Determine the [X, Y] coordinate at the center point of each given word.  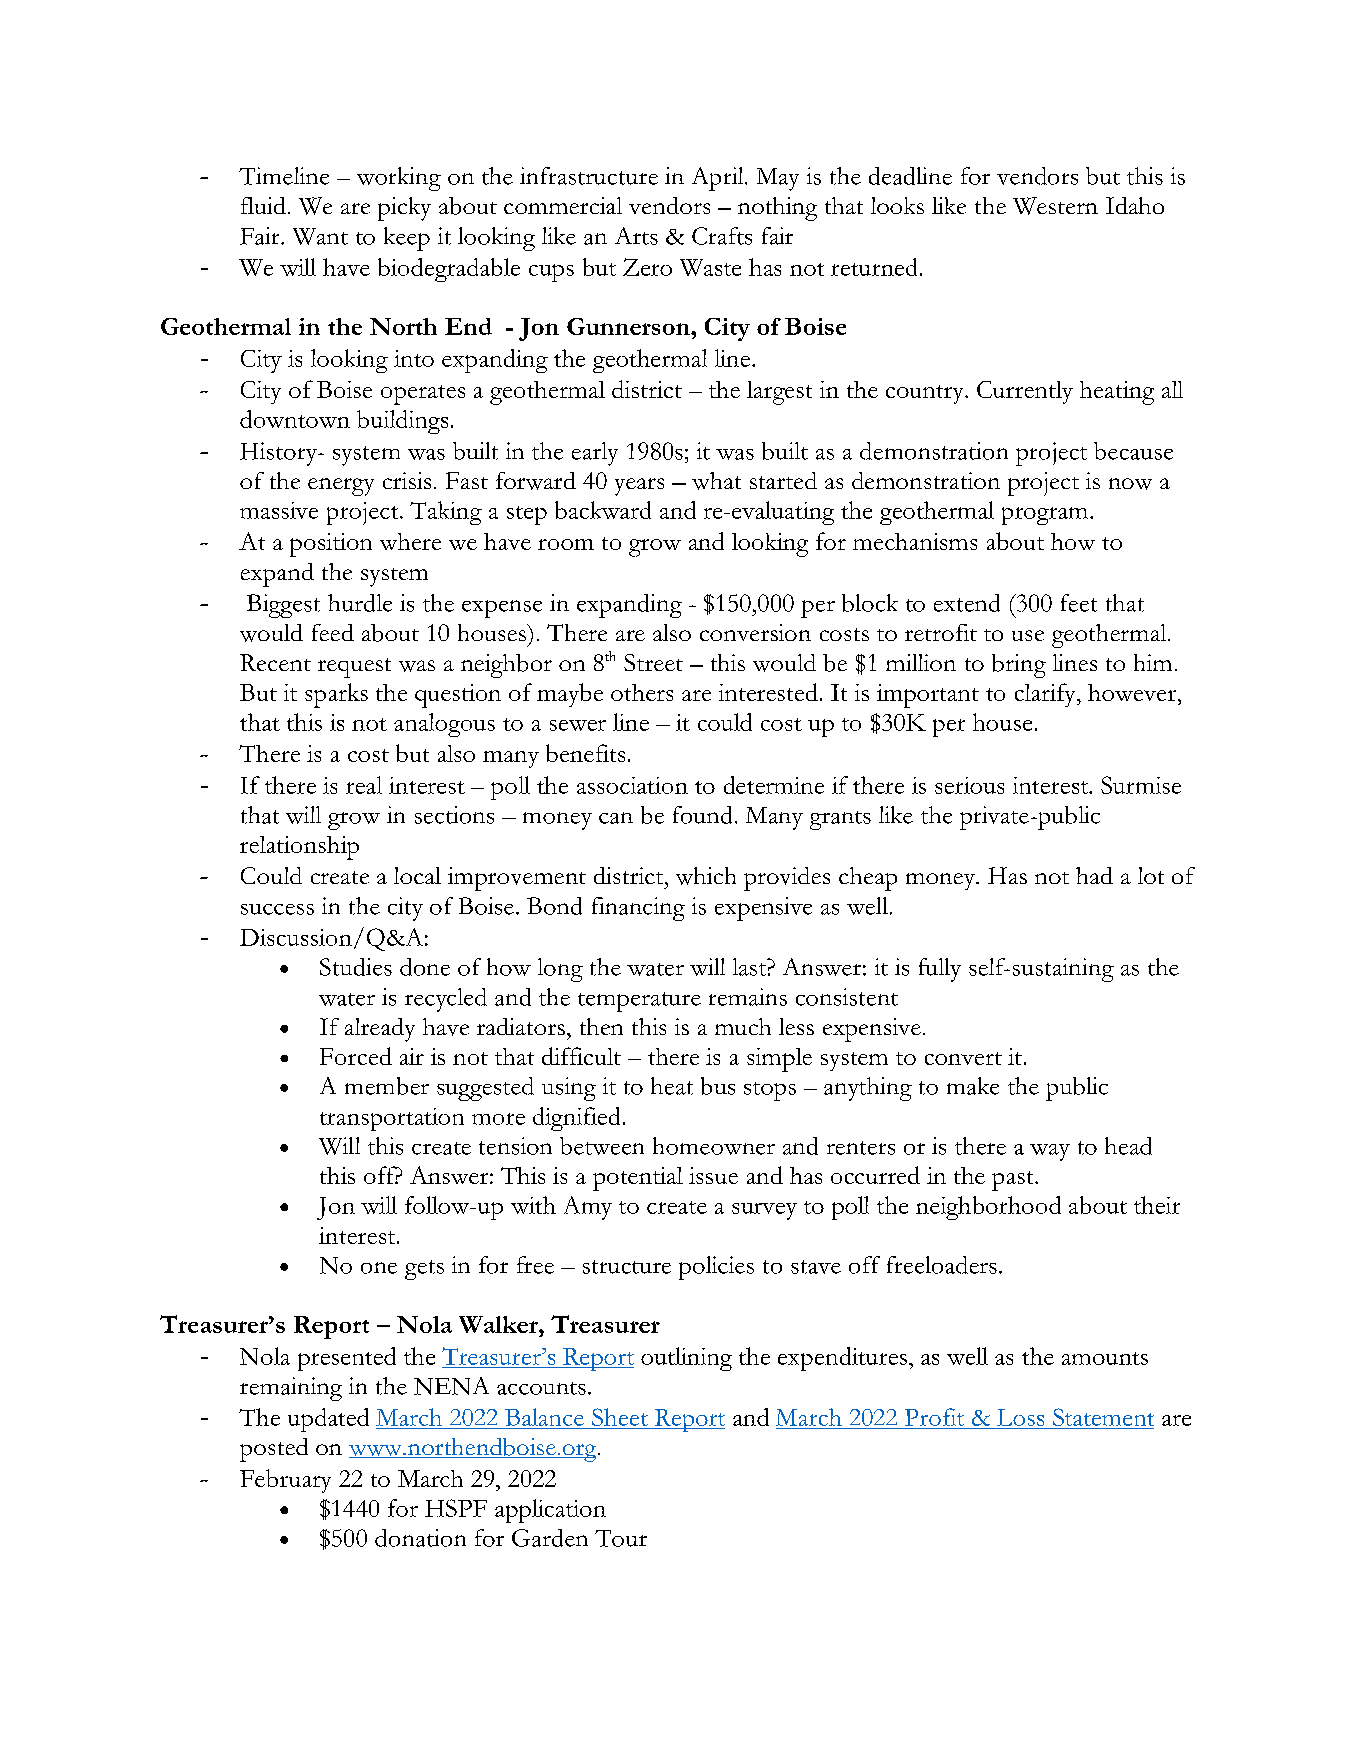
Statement [1103, 1417]
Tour [621, 1538]
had [1094, 875]
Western [1055, 206]
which [706, 876]
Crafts [722, 236]
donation [420, 1538]
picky [404, 209]
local [417, 875]
